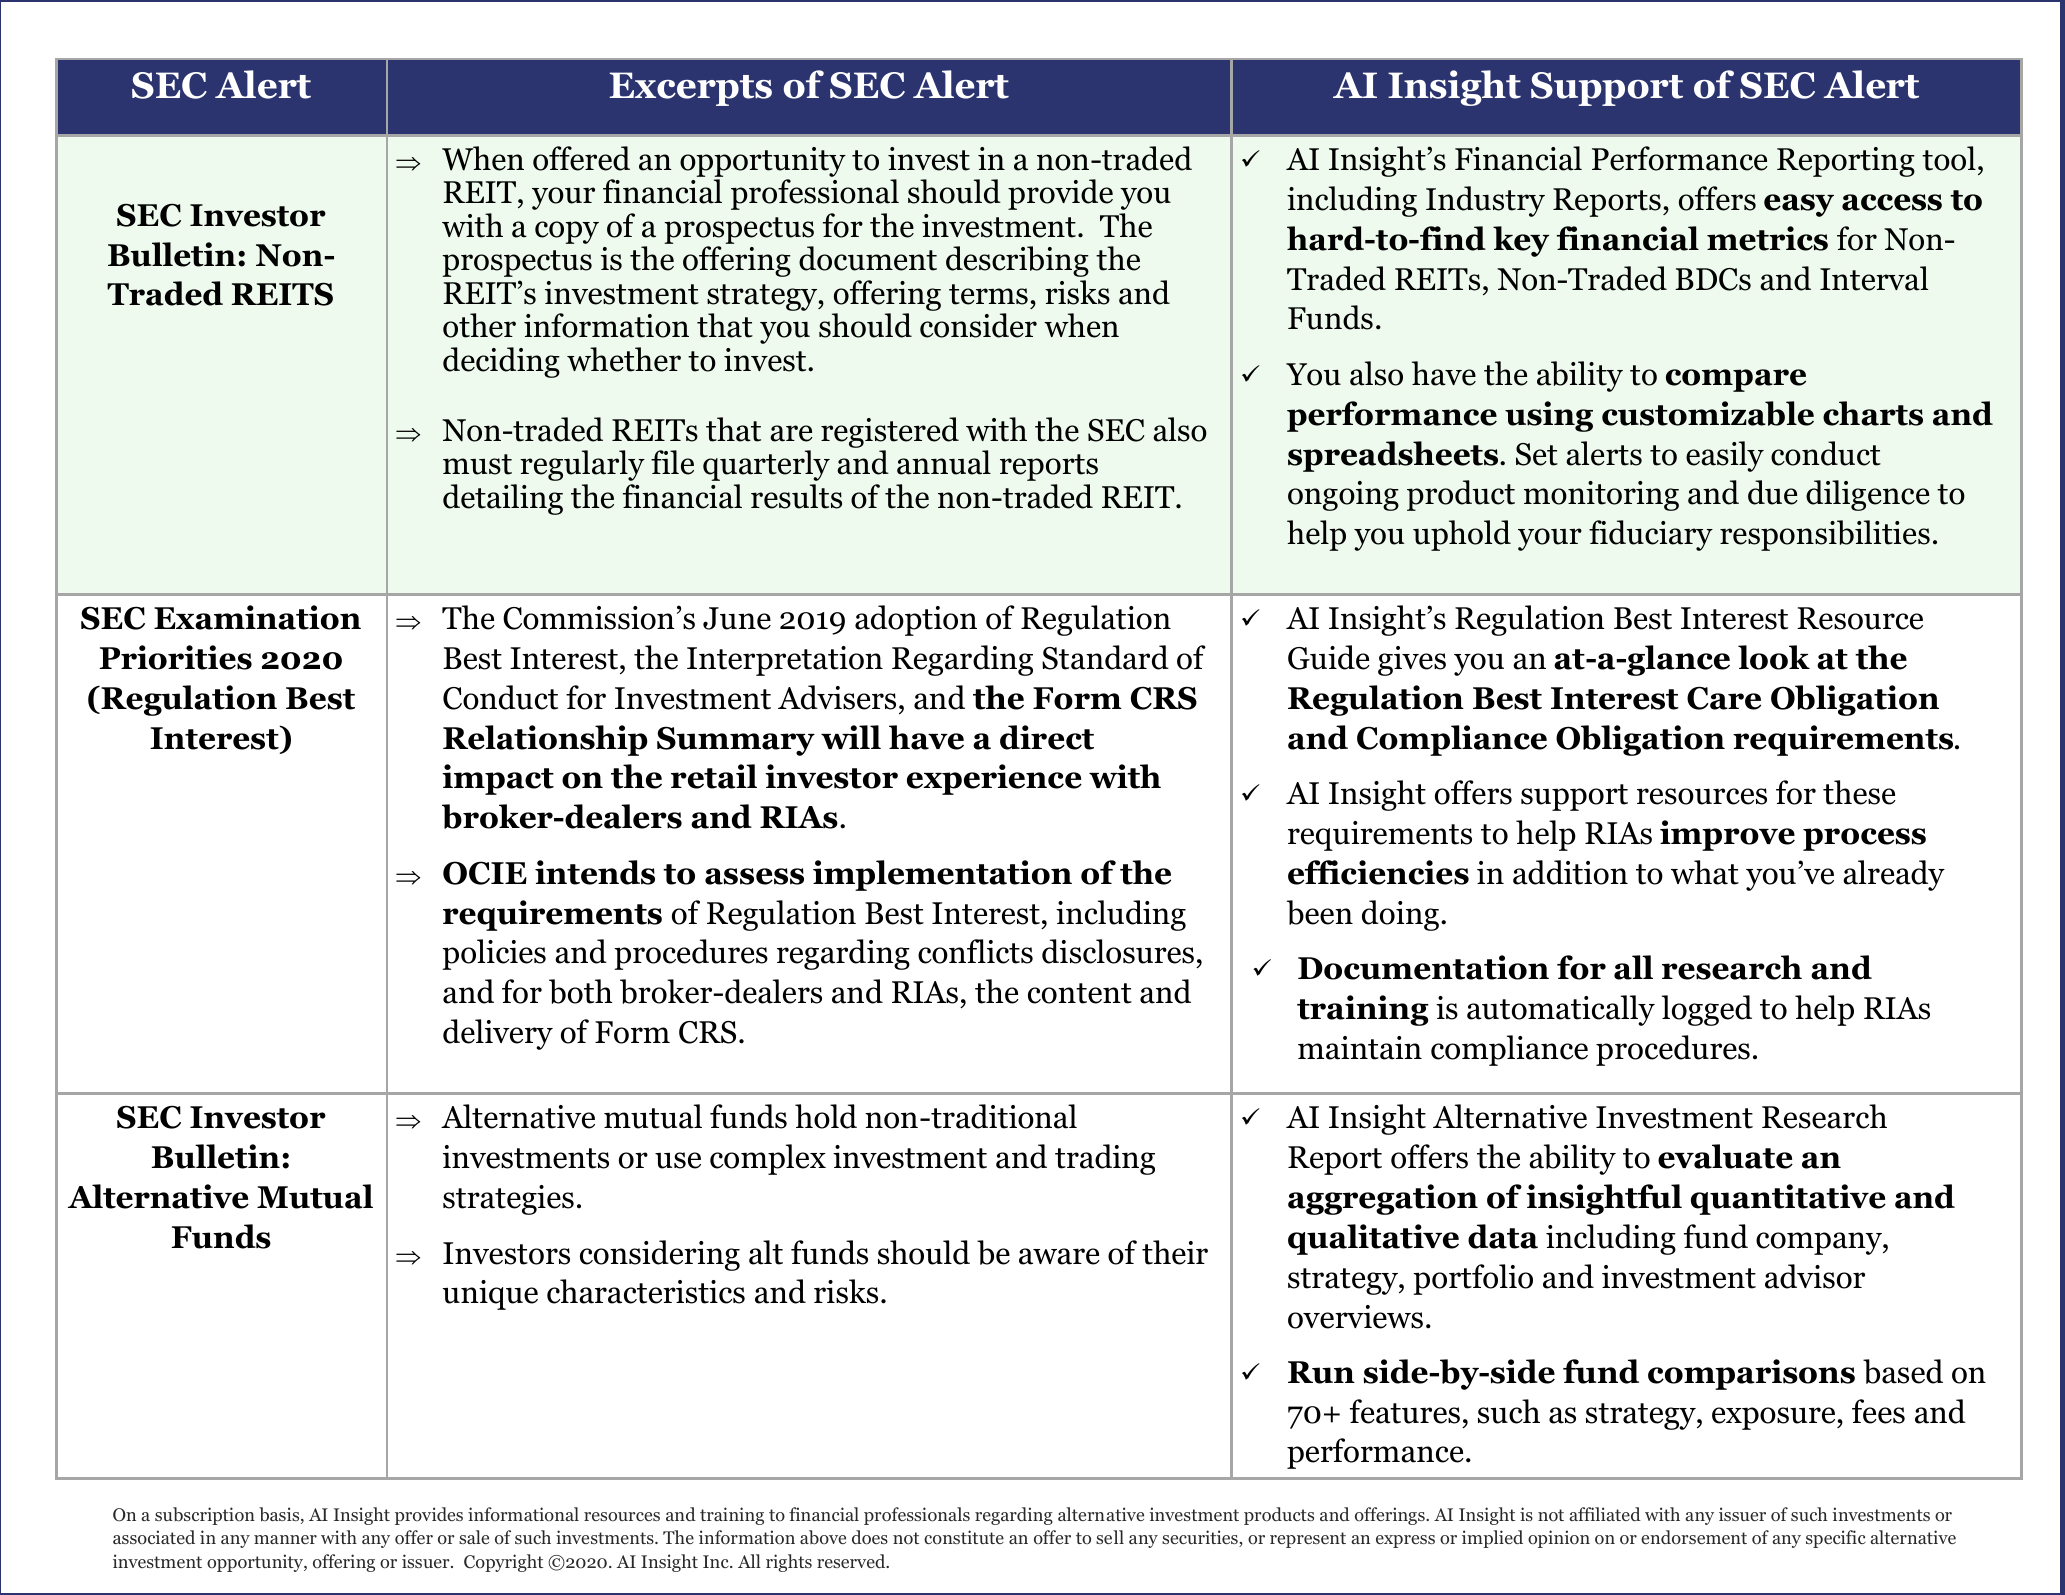 This screenshot has width=2065, height=1595. Describe the element at coordinates (1105, 1159) in the screenshot. I see `trading` at that location.
